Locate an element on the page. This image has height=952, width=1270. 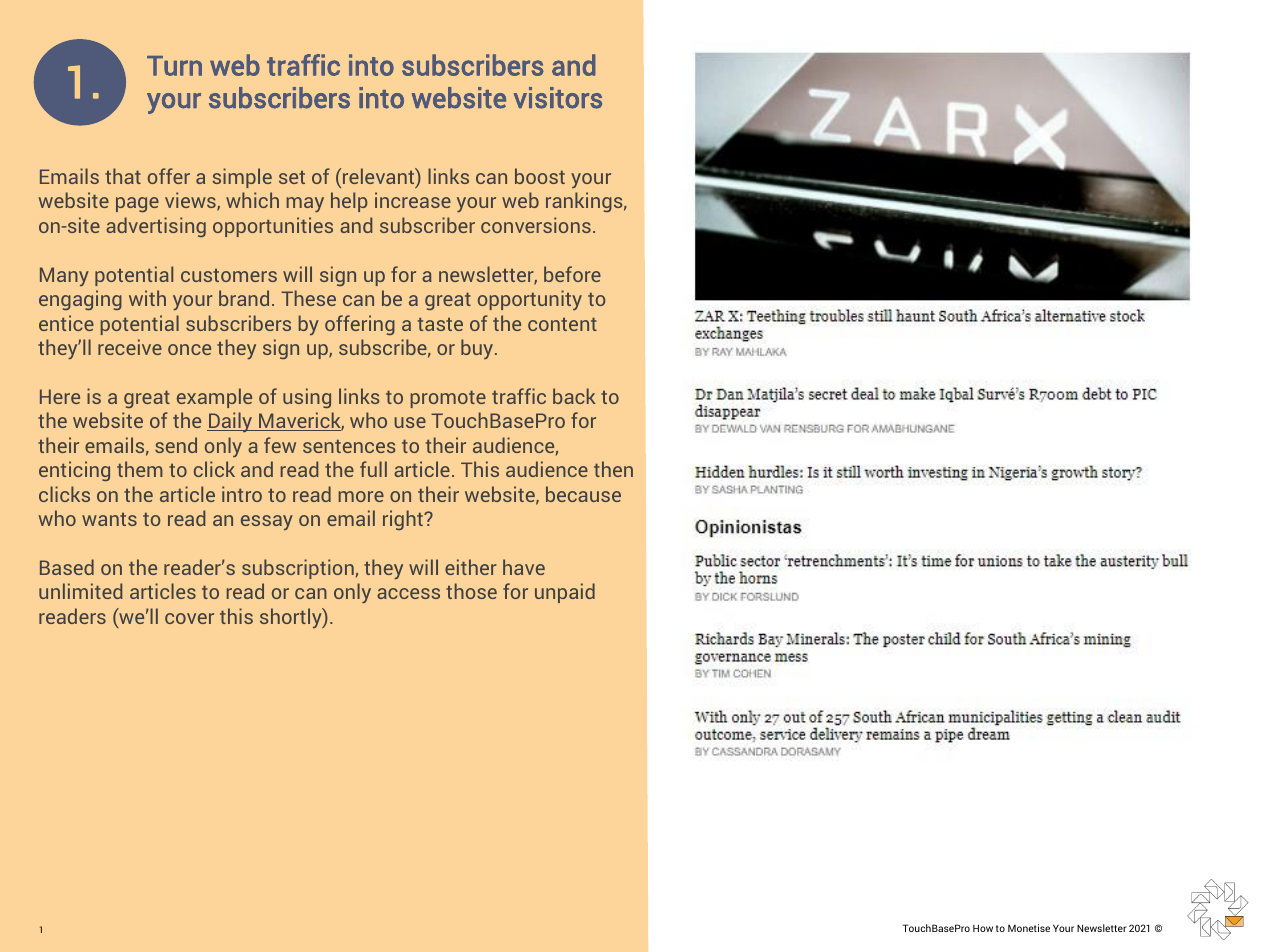
because is located at coordinates (583, 494).
